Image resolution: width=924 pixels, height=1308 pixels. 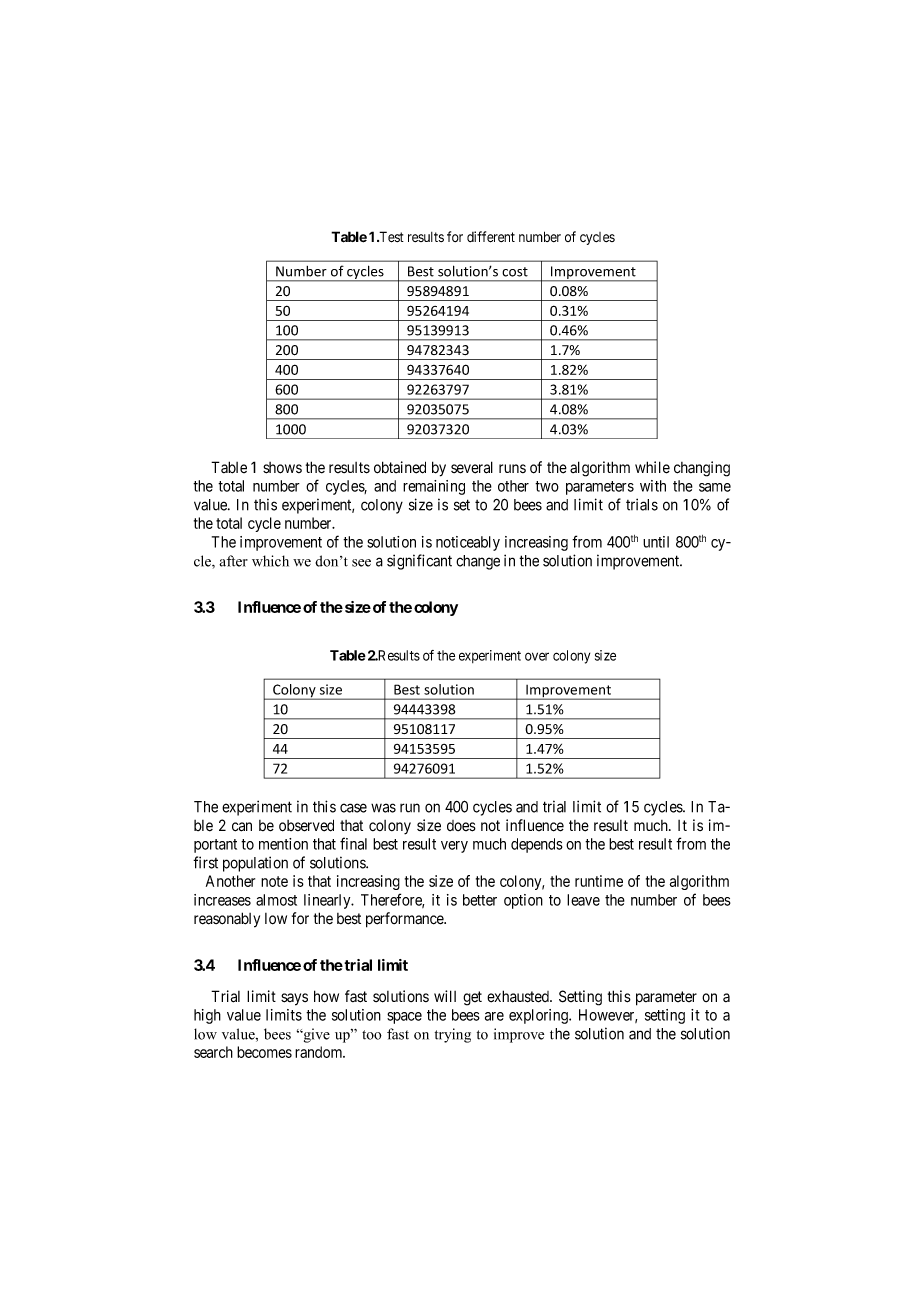 I want to click on which, so click(x=270, y=561).
